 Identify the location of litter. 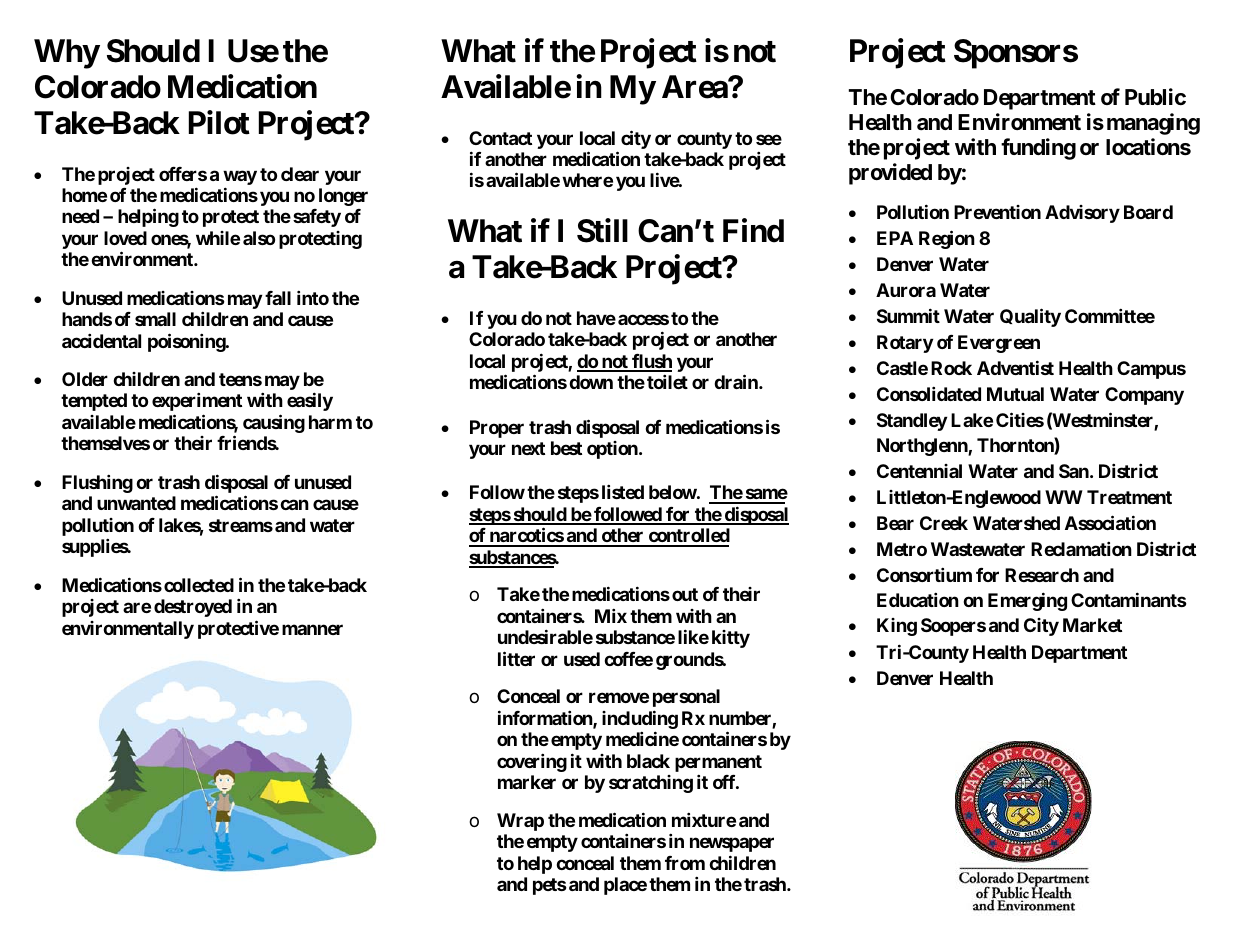
(516, 658).
